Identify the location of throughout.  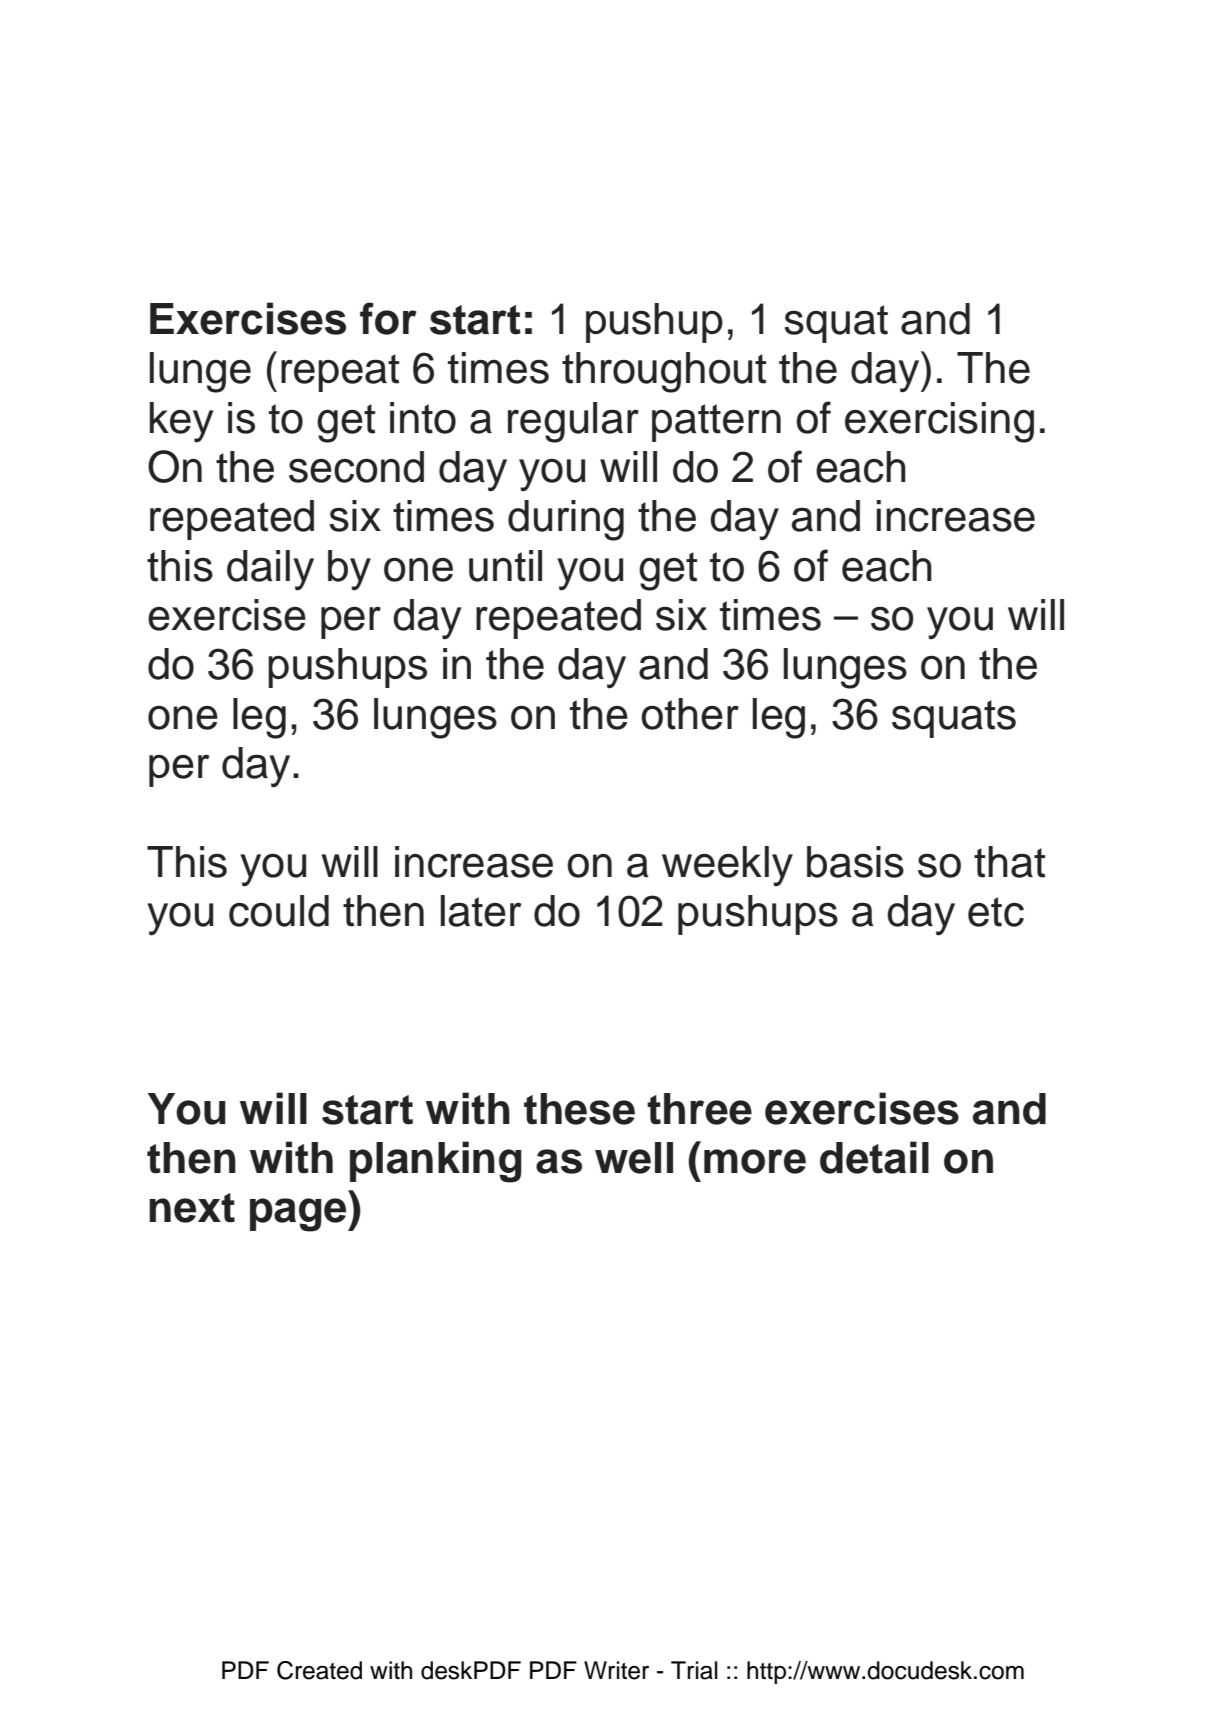
(664, 372).
